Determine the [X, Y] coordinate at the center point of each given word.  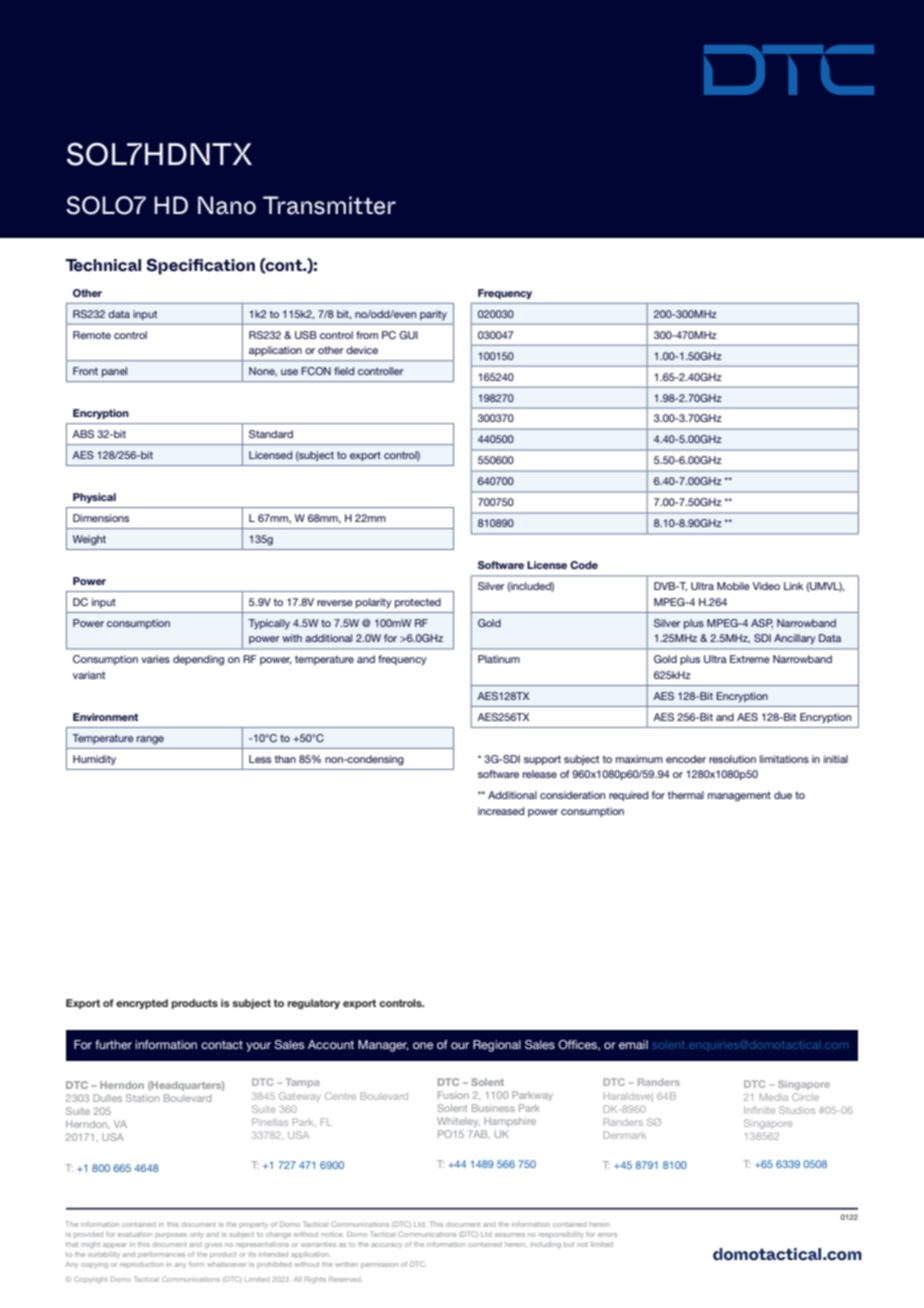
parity [433, 315]
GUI [408, 335]
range [150, 740]
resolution [732, 759]
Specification [200, 266]
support [542, 760]
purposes [171, 1235]
